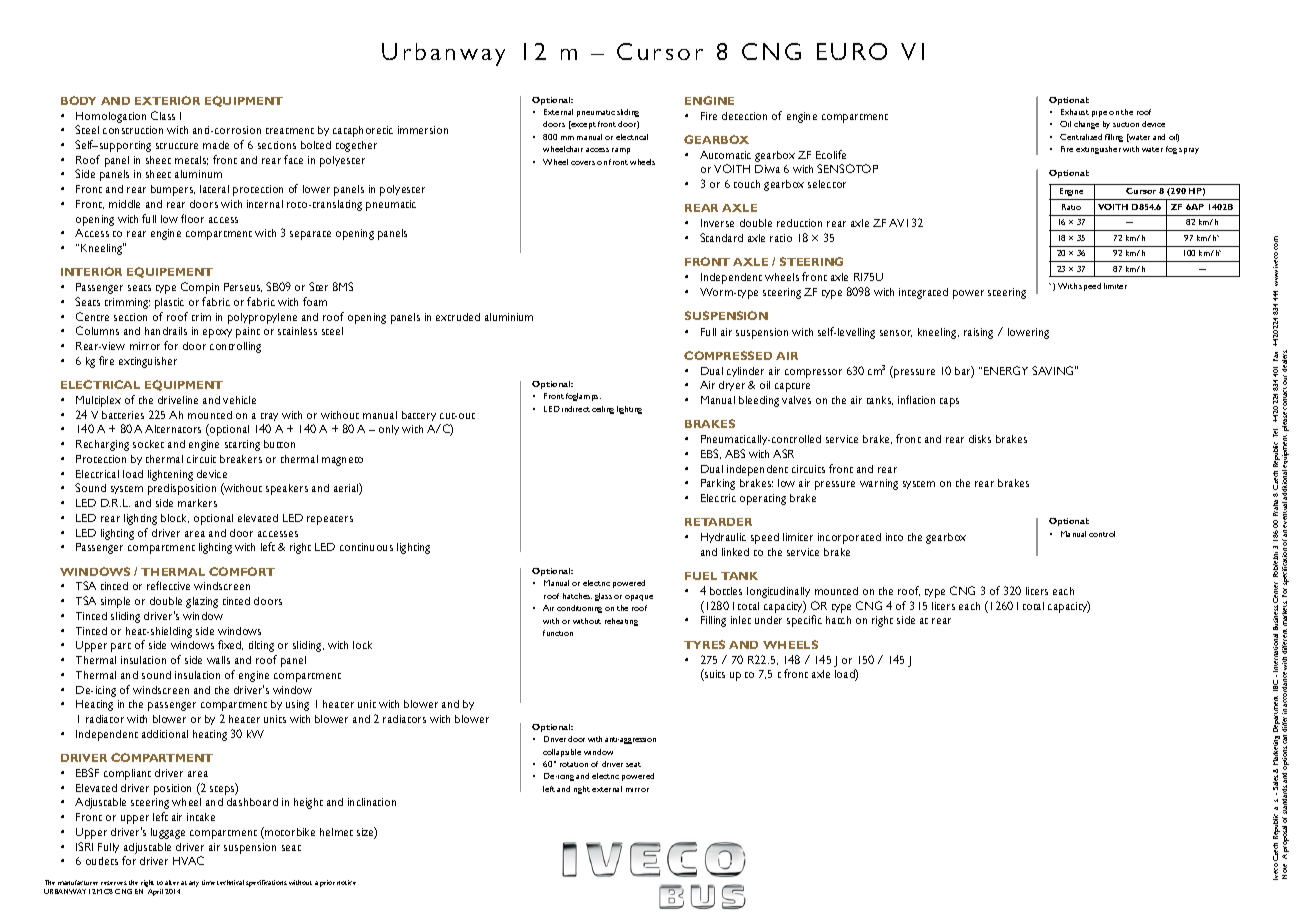 The image size is (1308, 924). I want to click on EXTERIOR, so click(167, 100).
